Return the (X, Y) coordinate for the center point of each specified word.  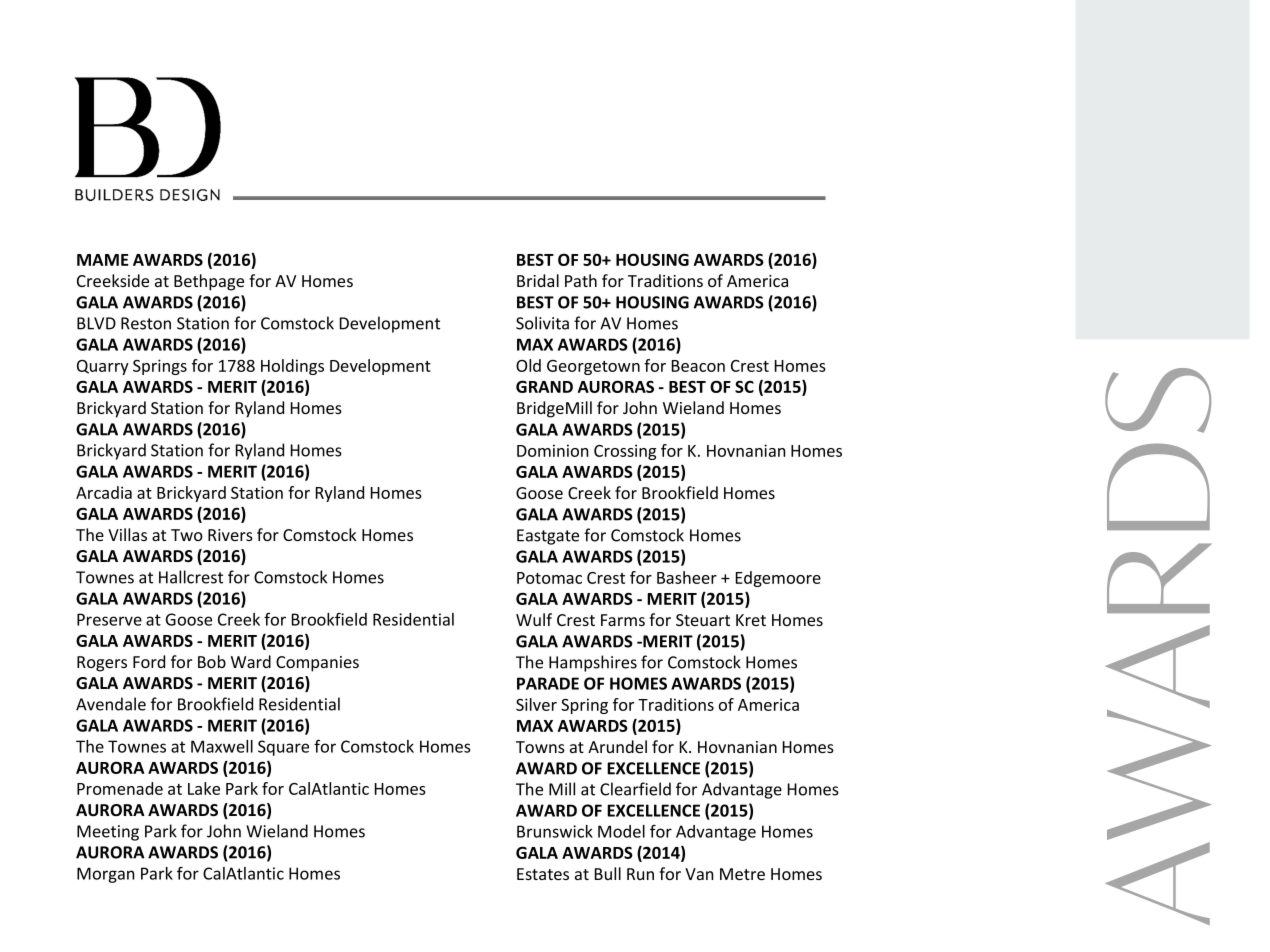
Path (581, 280)
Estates (543, 874)
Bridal (538, 280)
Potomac (549, 578)
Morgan (106, 875)
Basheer (687, 577)
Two (187, 535)
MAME (103, 260)
